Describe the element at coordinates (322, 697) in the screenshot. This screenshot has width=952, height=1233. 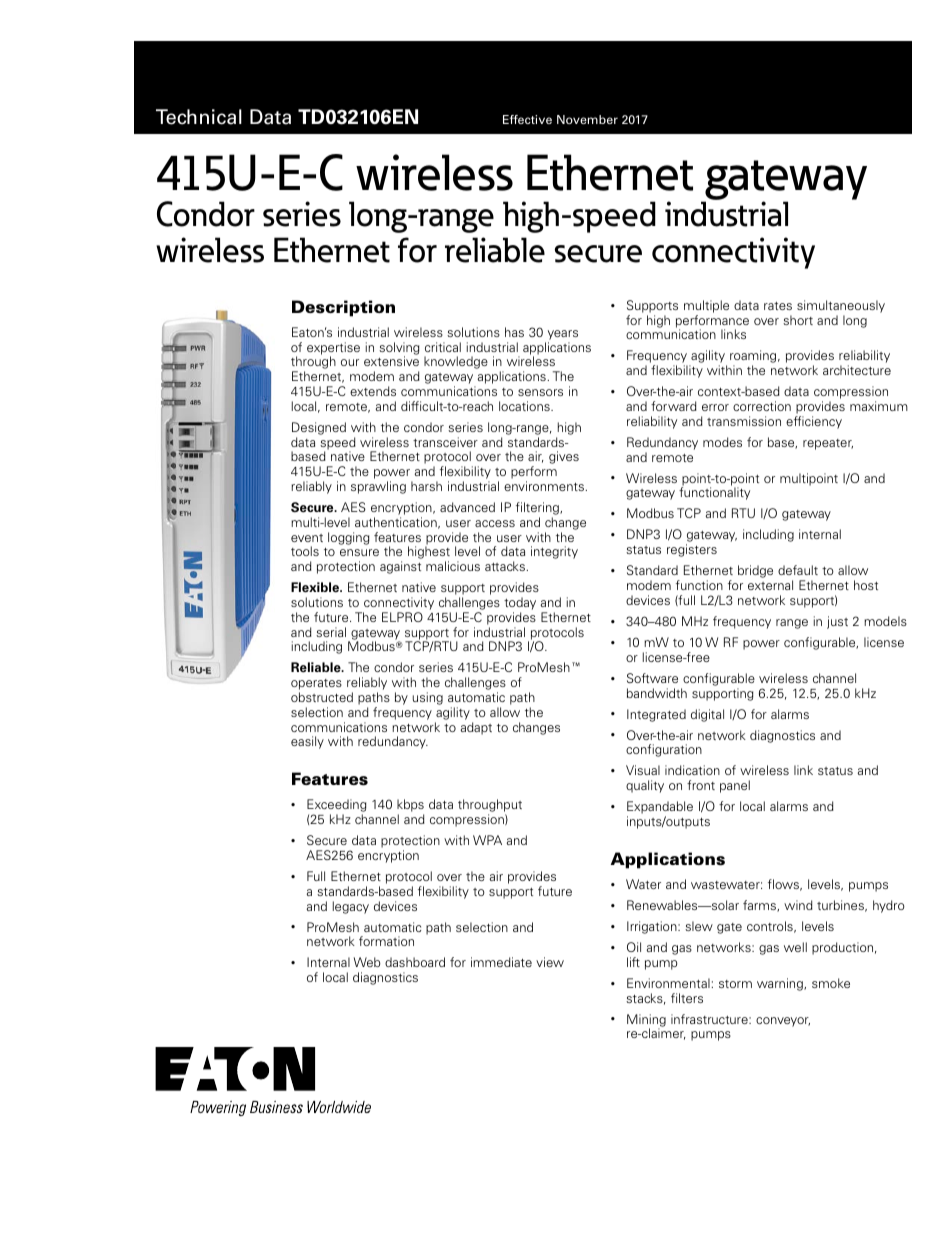
I see `obstructed` at that location.
